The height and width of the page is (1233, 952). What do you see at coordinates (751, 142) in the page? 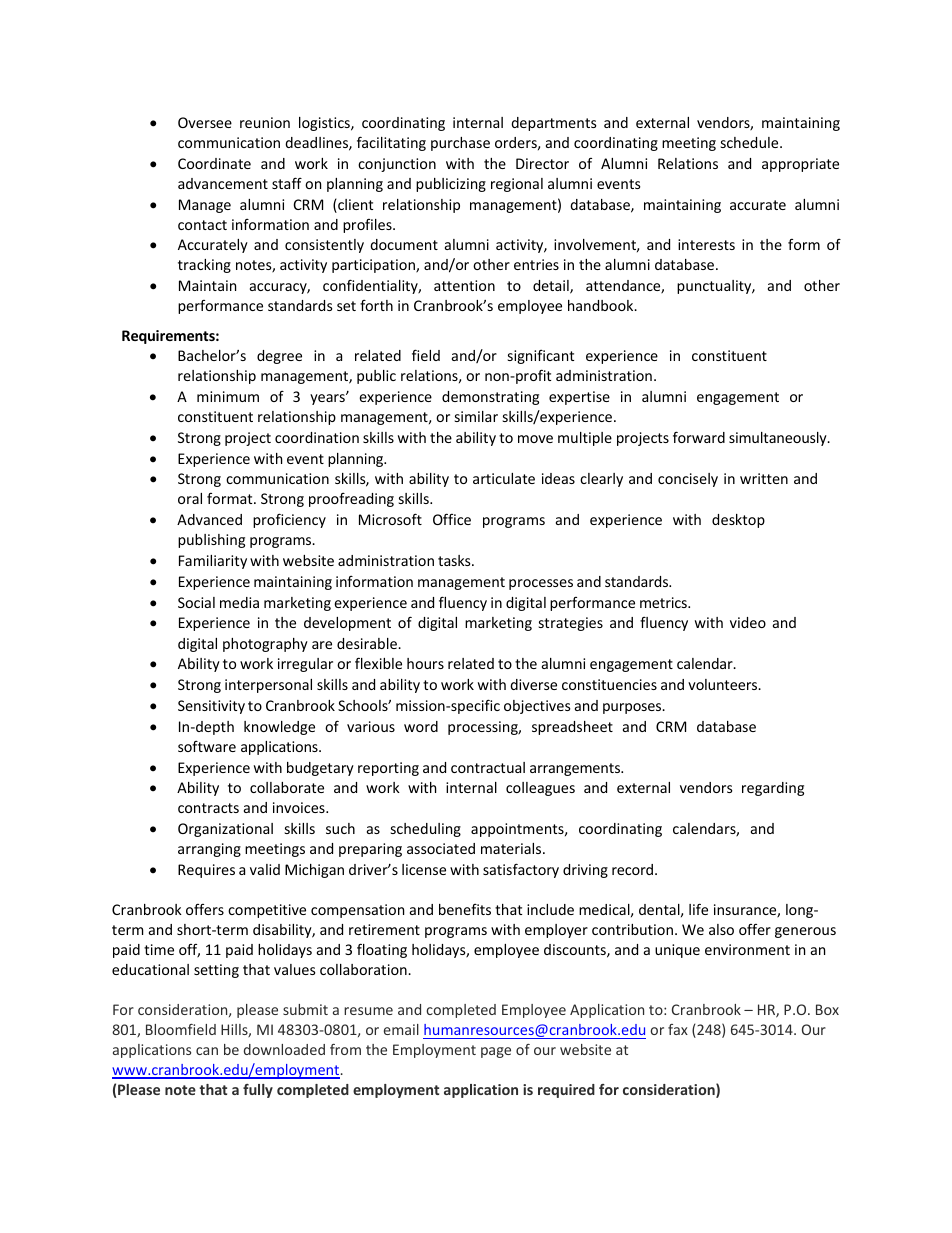
I see `schedule` at bounding box center [751, 142].
